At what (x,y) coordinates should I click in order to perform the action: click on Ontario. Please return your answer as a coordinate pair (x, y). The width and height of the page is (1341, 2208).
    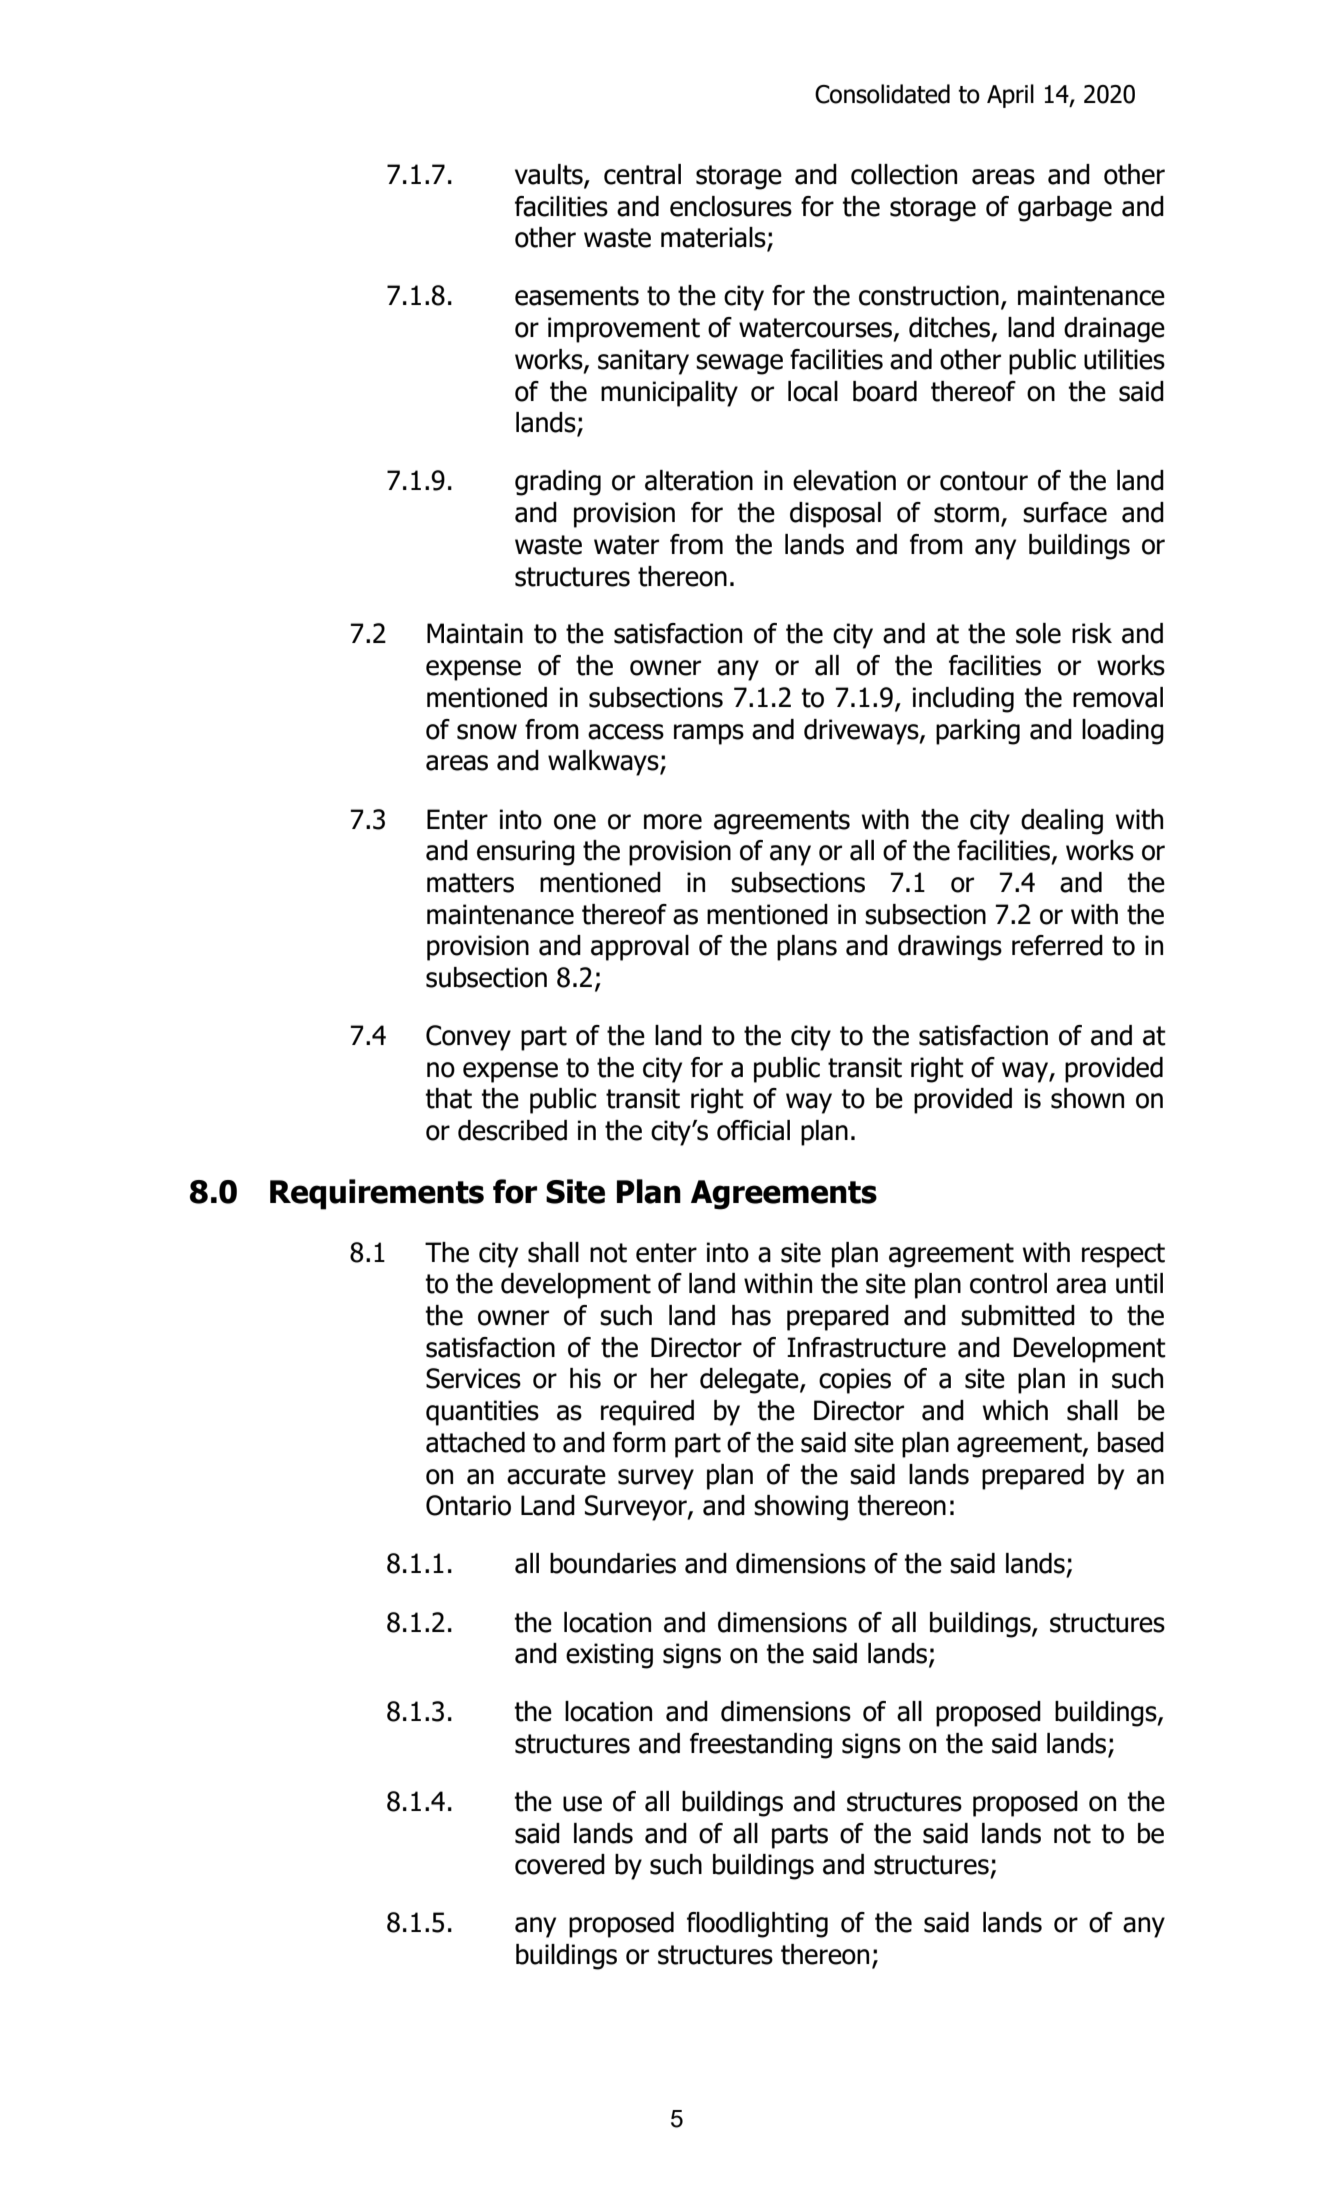
    Looking at the image, I should click on (468, 1505).
